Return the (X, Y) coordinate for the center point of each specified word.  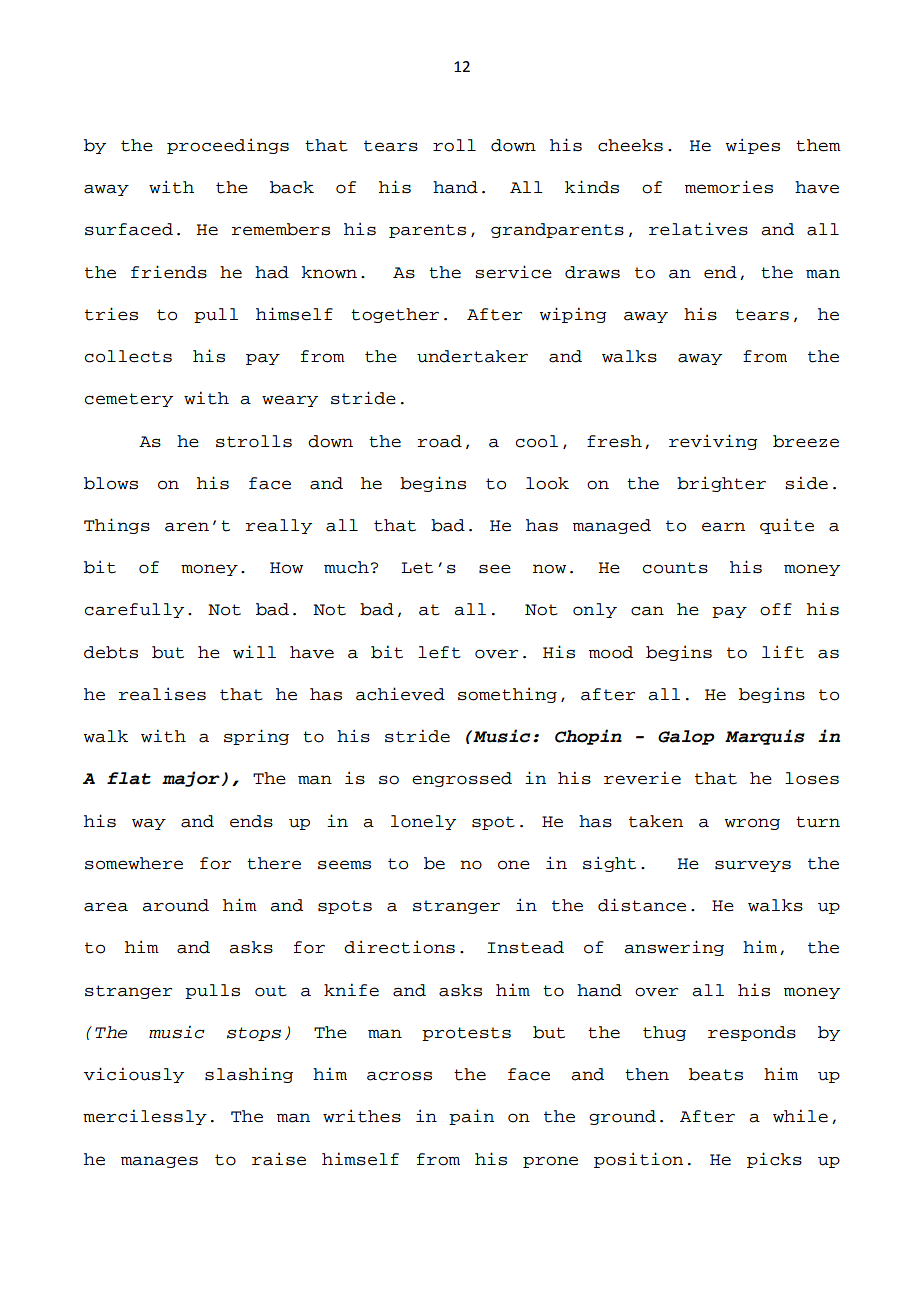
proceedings (228, 146)
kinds (592, 187)
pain (471, 1117)
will (254, 651)
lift (783, 652)
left (439, 652)
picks (774, 1160)
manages (159, 1162)
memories (729, 187)
